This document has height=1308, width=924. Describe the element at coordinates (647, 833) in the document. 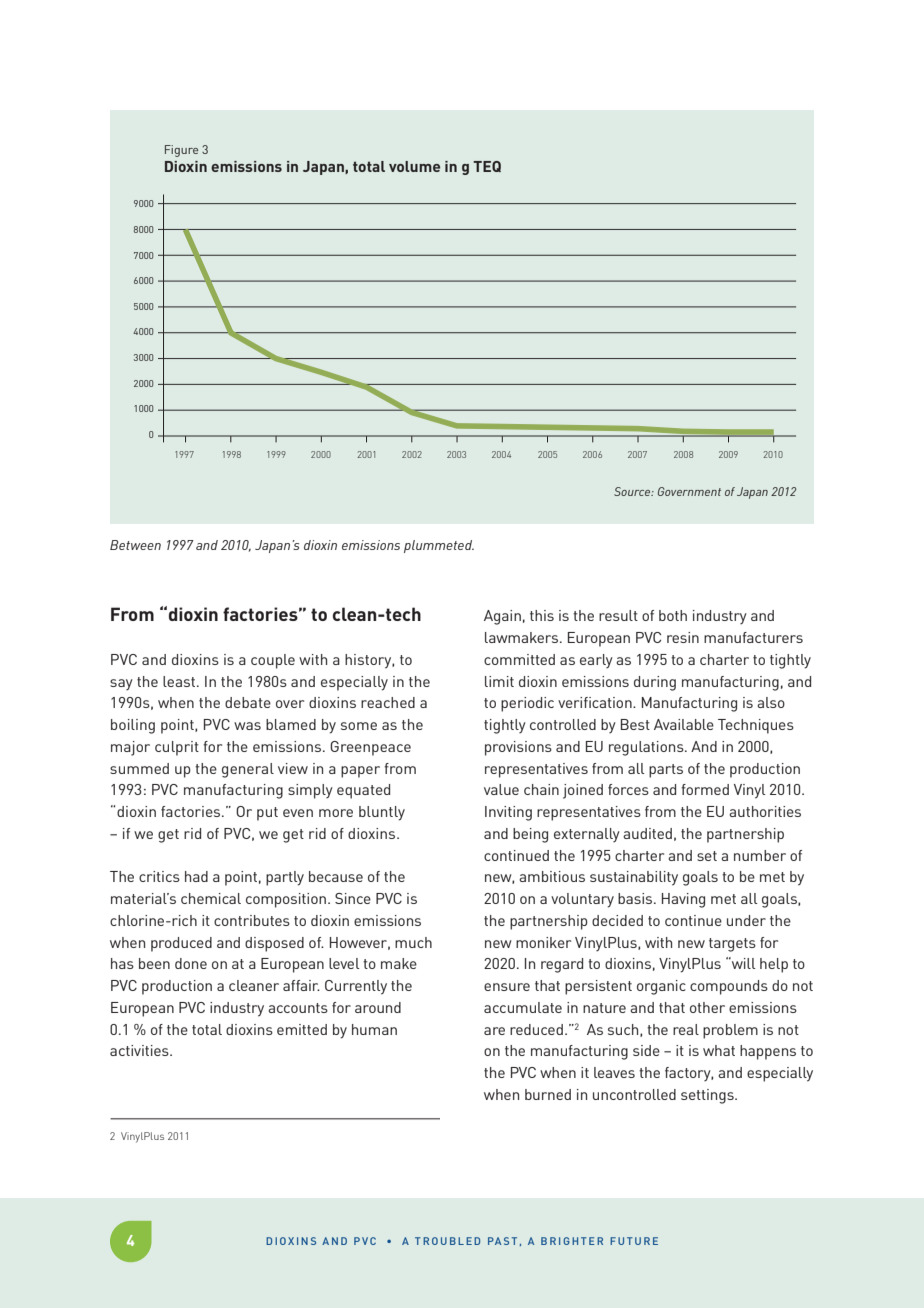

I see `audited` at that location.
